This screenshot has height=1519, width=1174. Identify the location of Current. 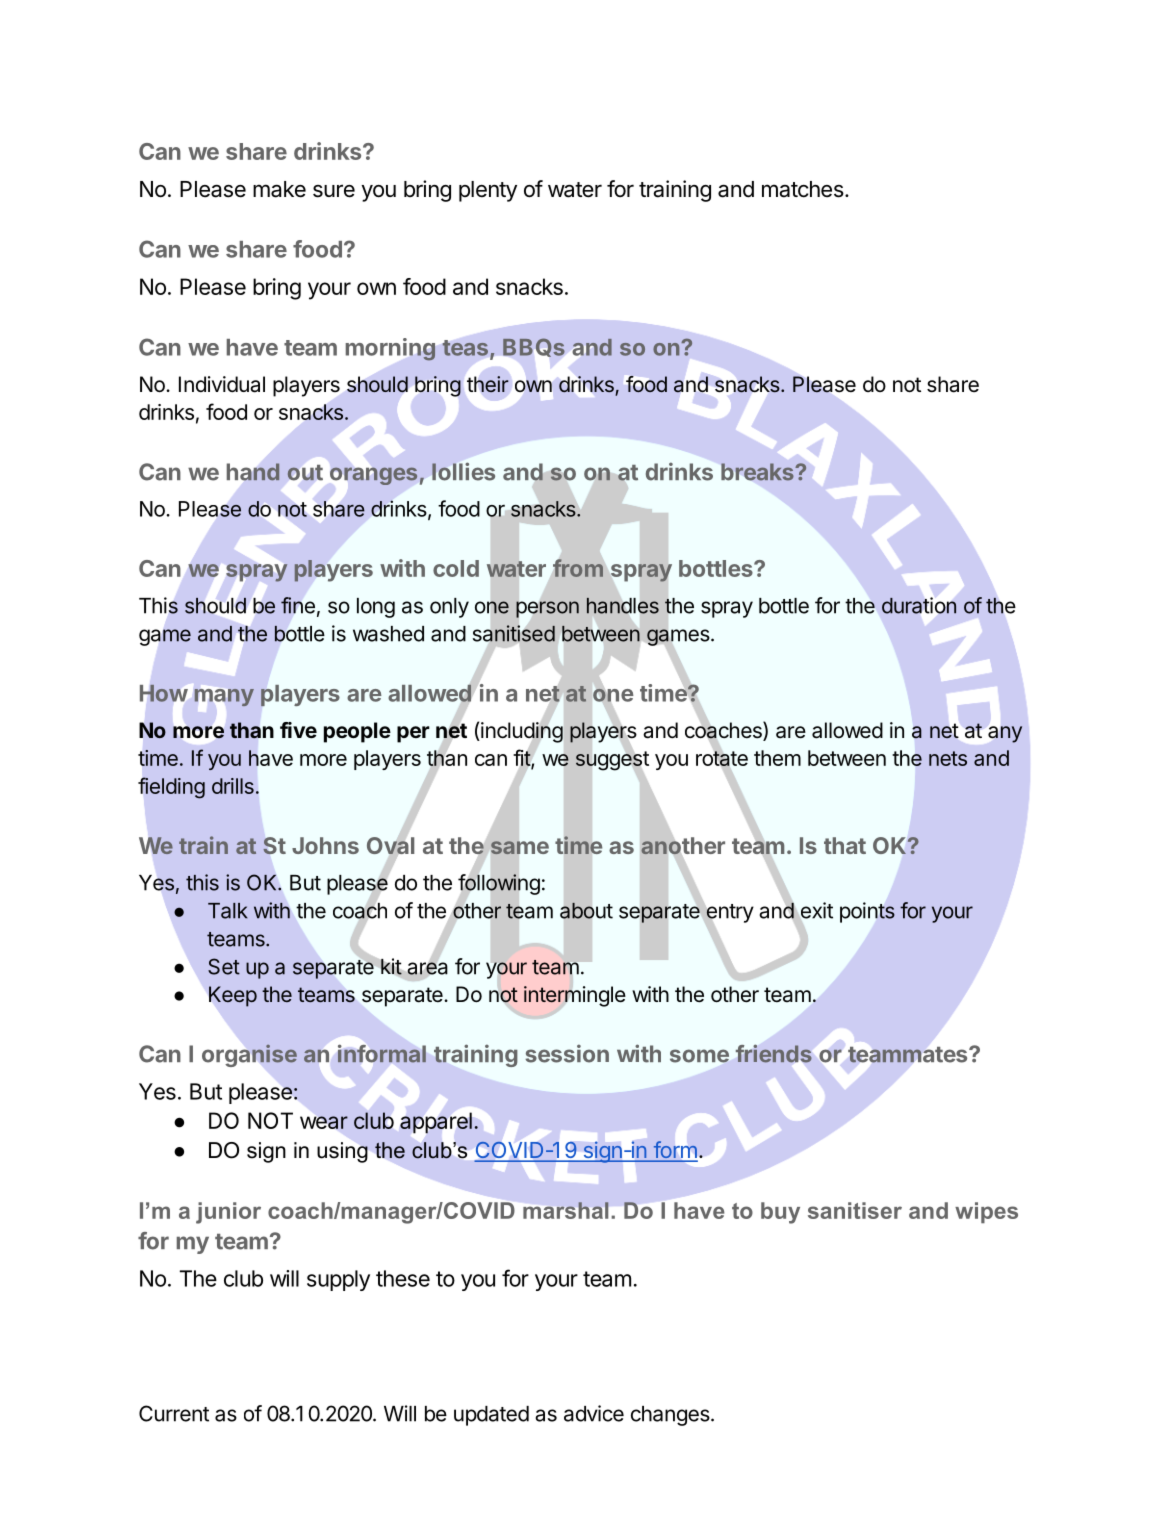
(174, 1413).
